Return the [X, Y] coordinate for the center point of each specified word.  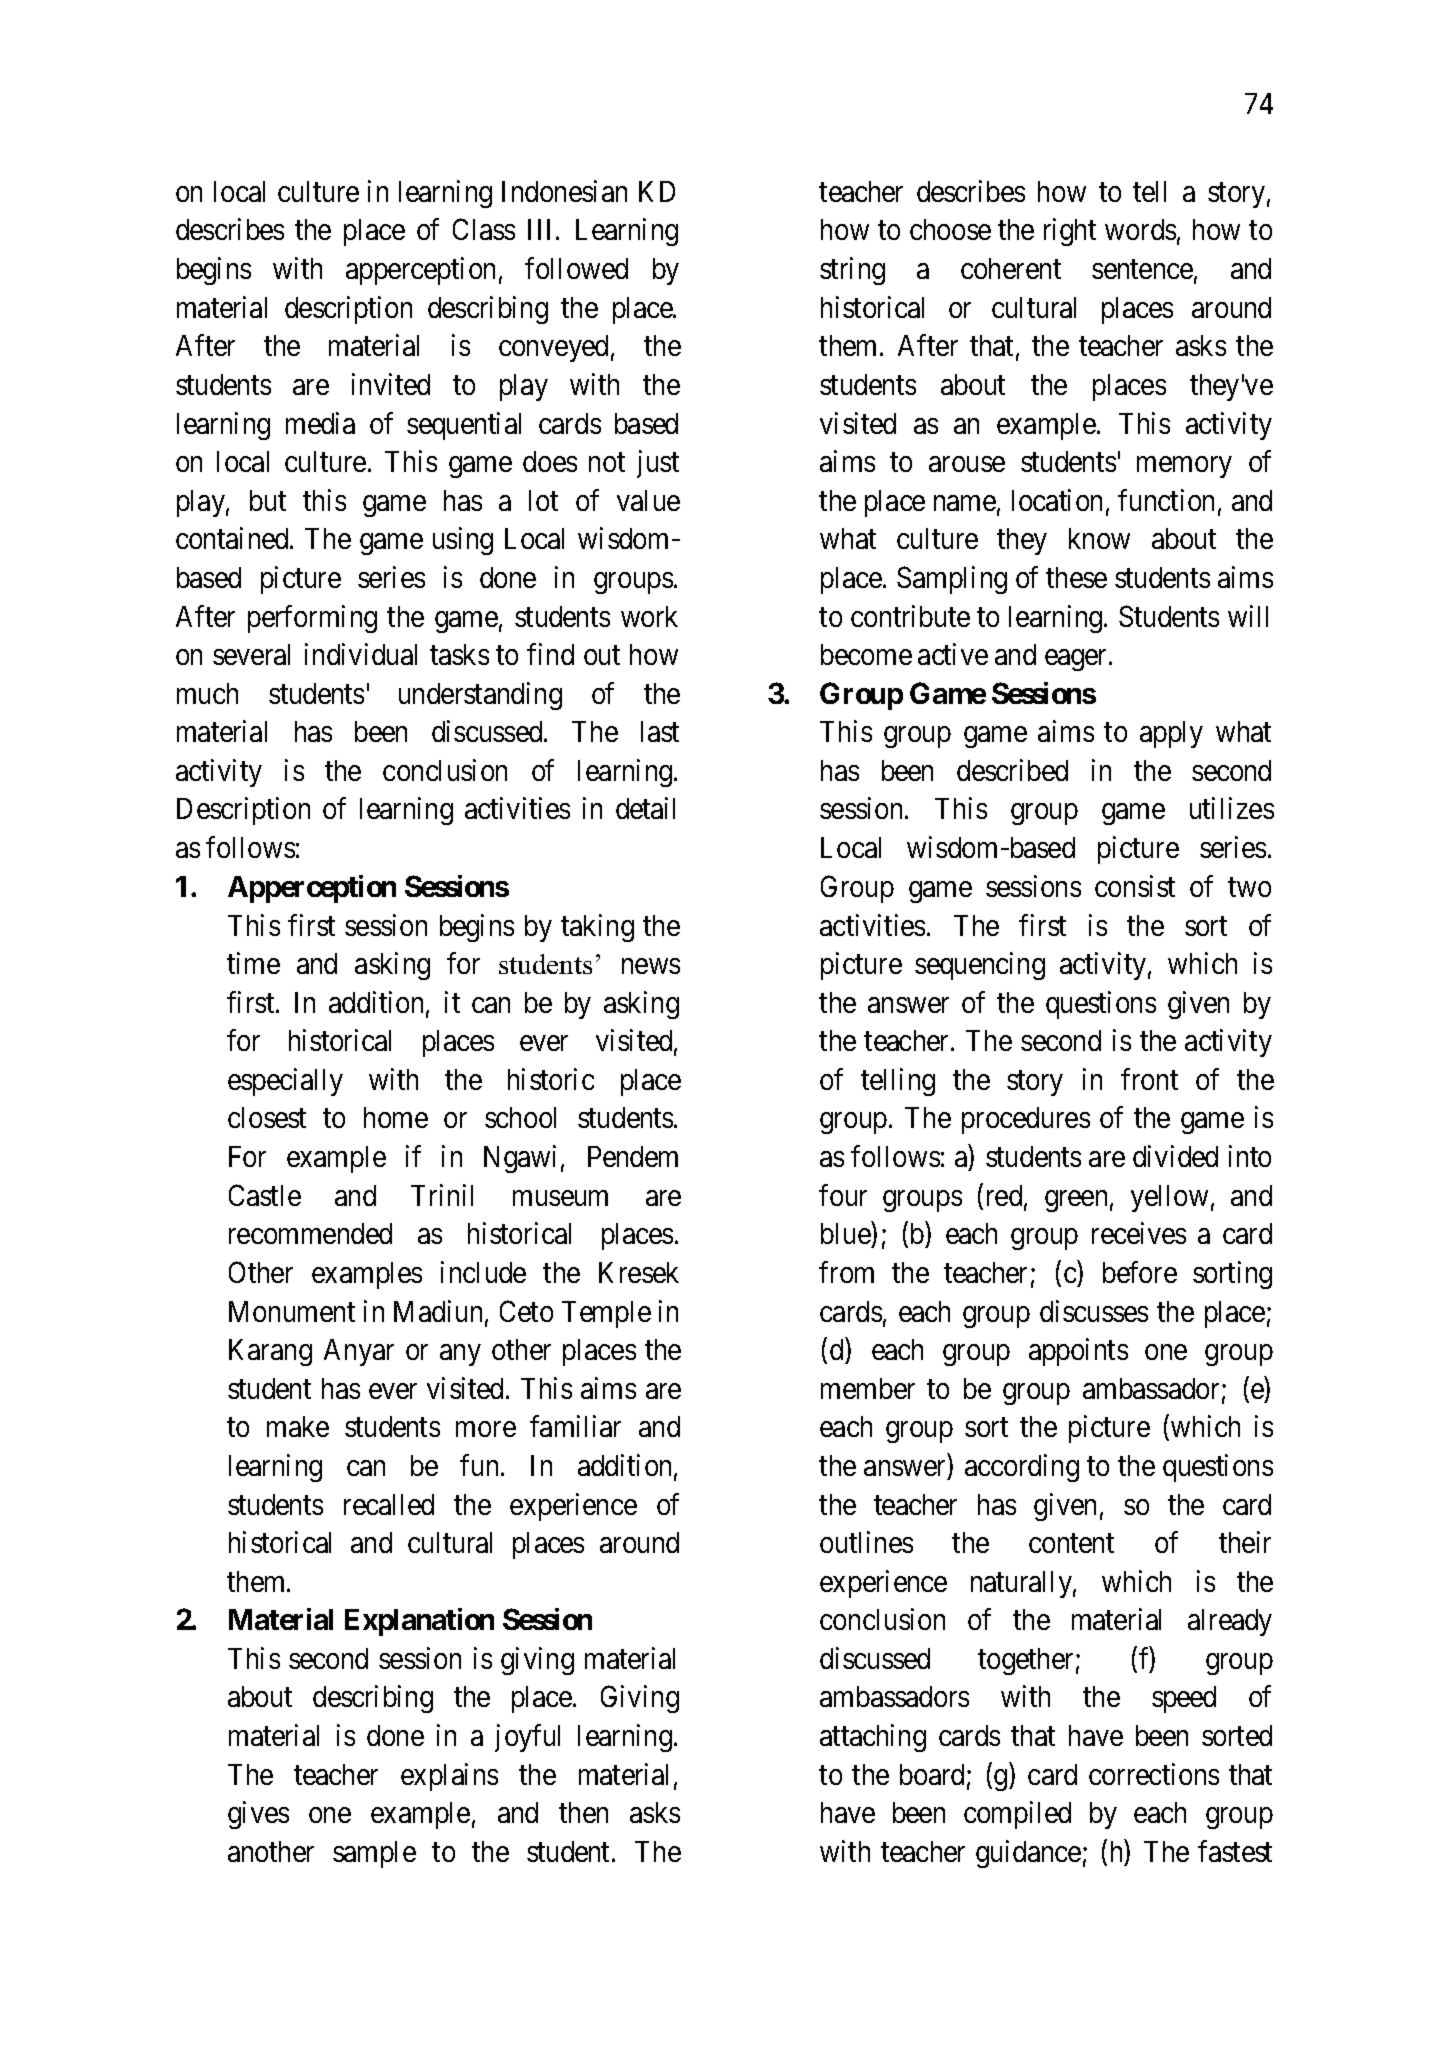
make [298, 1426]
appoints [1078, 1352]
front [1149, 1079]
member [868, 1388]
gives [258, 1815]
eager [1077, 660]
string [852, 271]
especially [285, 1082]
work [649, 616]
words [1140, 229]
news [651, 966]
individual [361, 654]
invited [391, 384]
